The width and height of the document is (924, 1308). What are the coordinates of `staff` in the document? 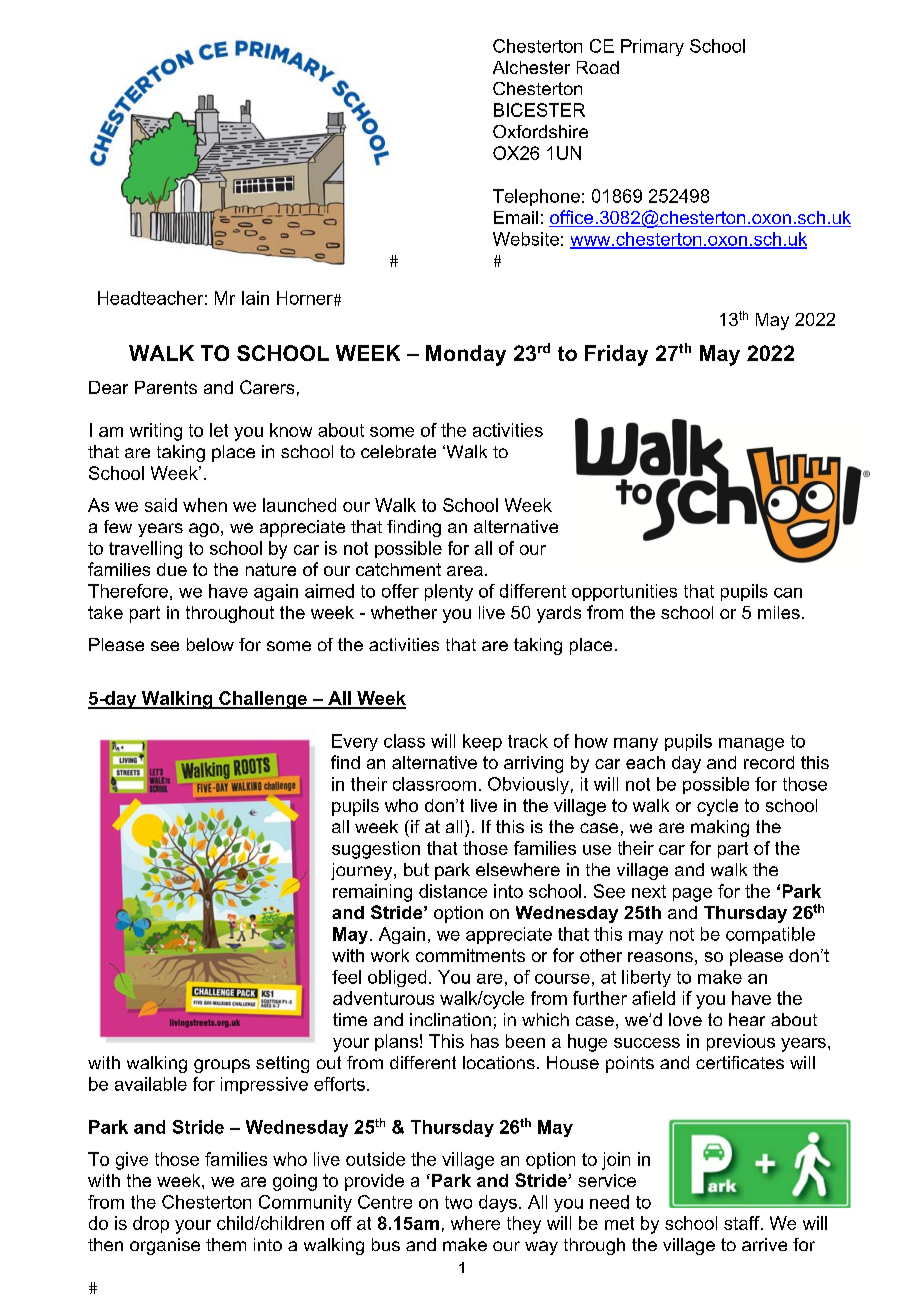 It's located at (743, 1223).
